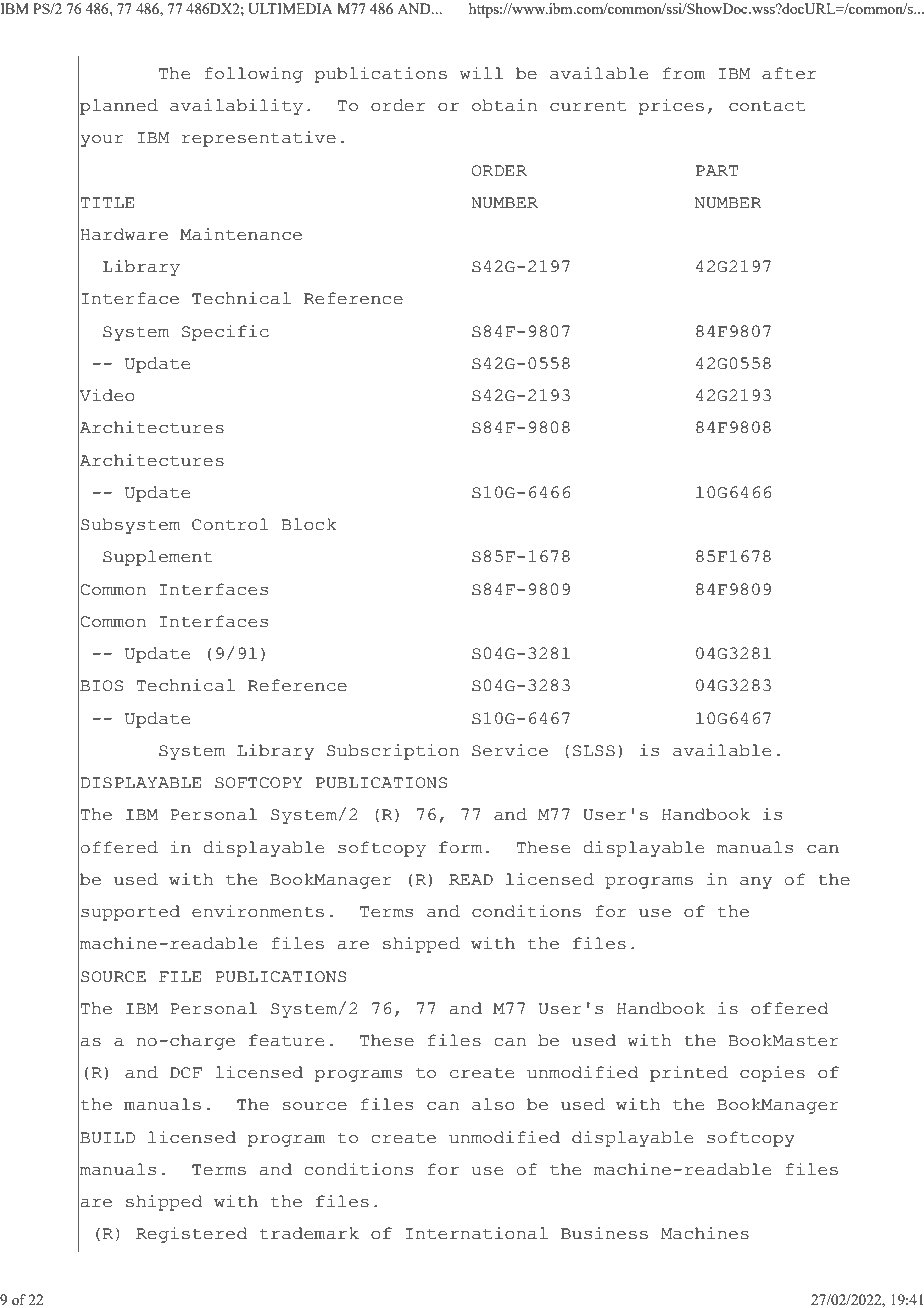 The image size is (924, 1308). Describe the element at coordinates (130, 913) in the screenshot. I see `supported` at that location.
